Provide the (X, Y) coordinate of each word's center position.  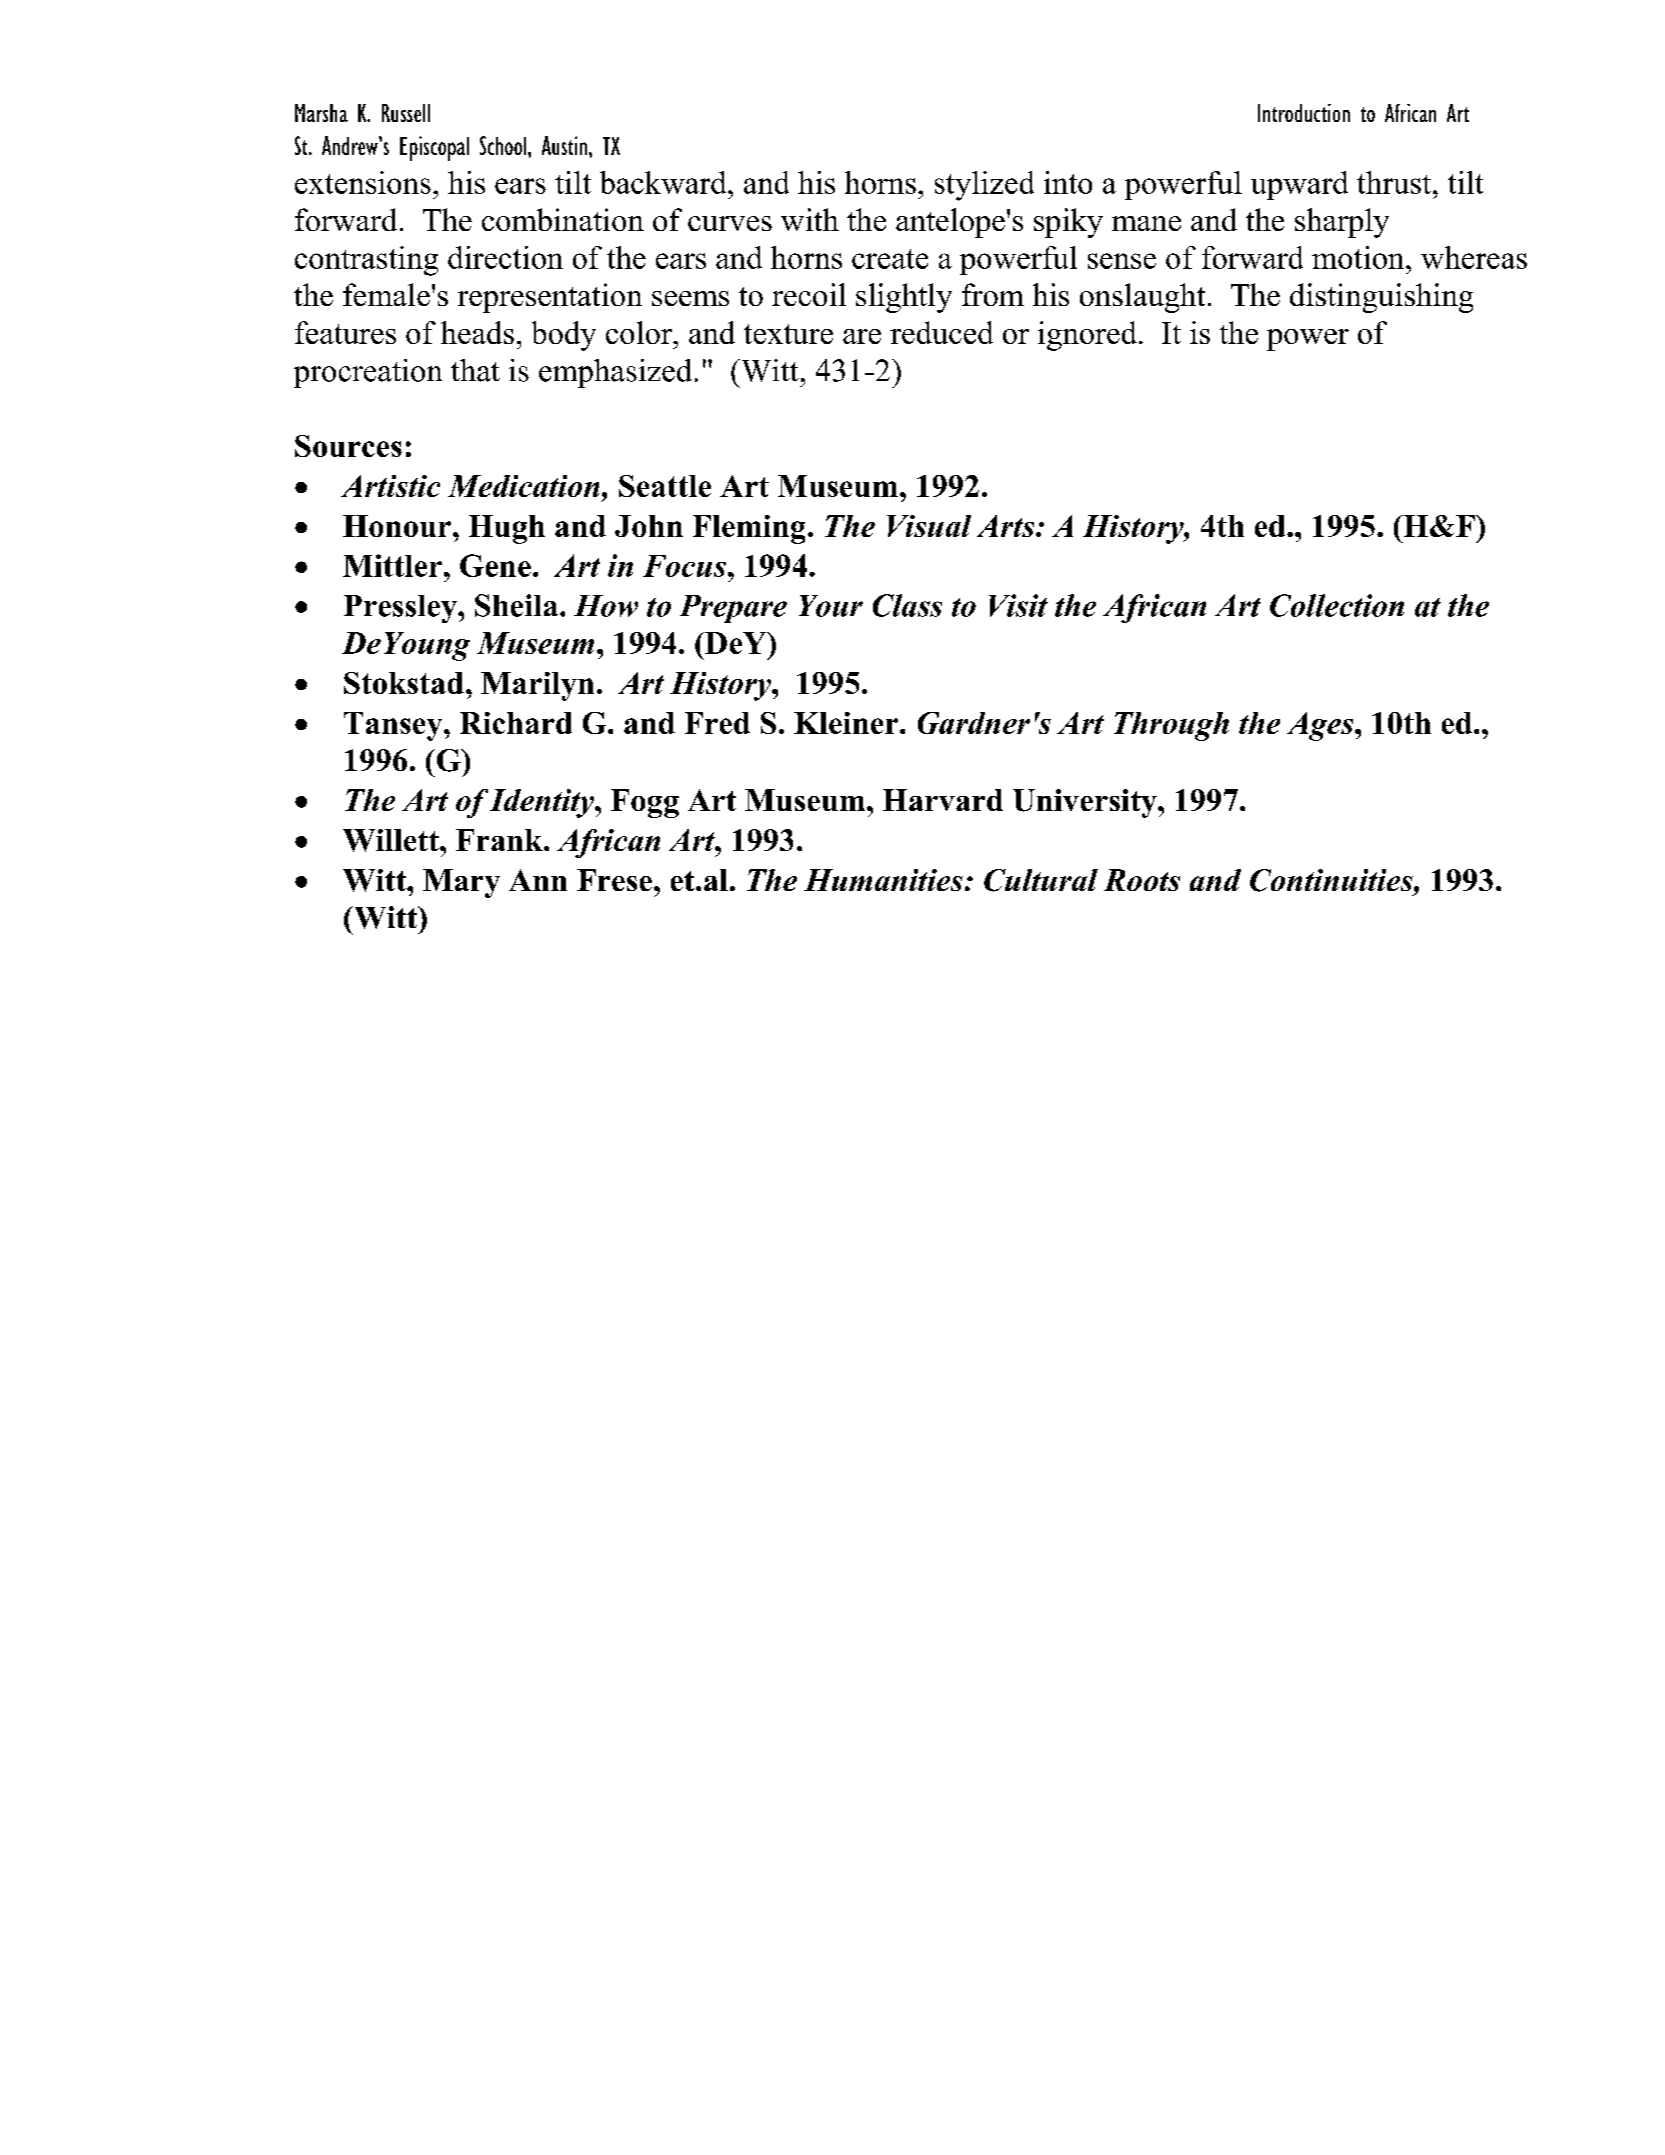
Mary (461, 883)
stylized (984, 186)
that (475, 370)
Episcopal (434, 148)
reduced (941, 332)
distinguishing (1381, 298)
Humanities (883, 880)
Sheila (518, 605)
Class (907, 605)
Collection (1337, 605)
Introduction (1304, 113)
